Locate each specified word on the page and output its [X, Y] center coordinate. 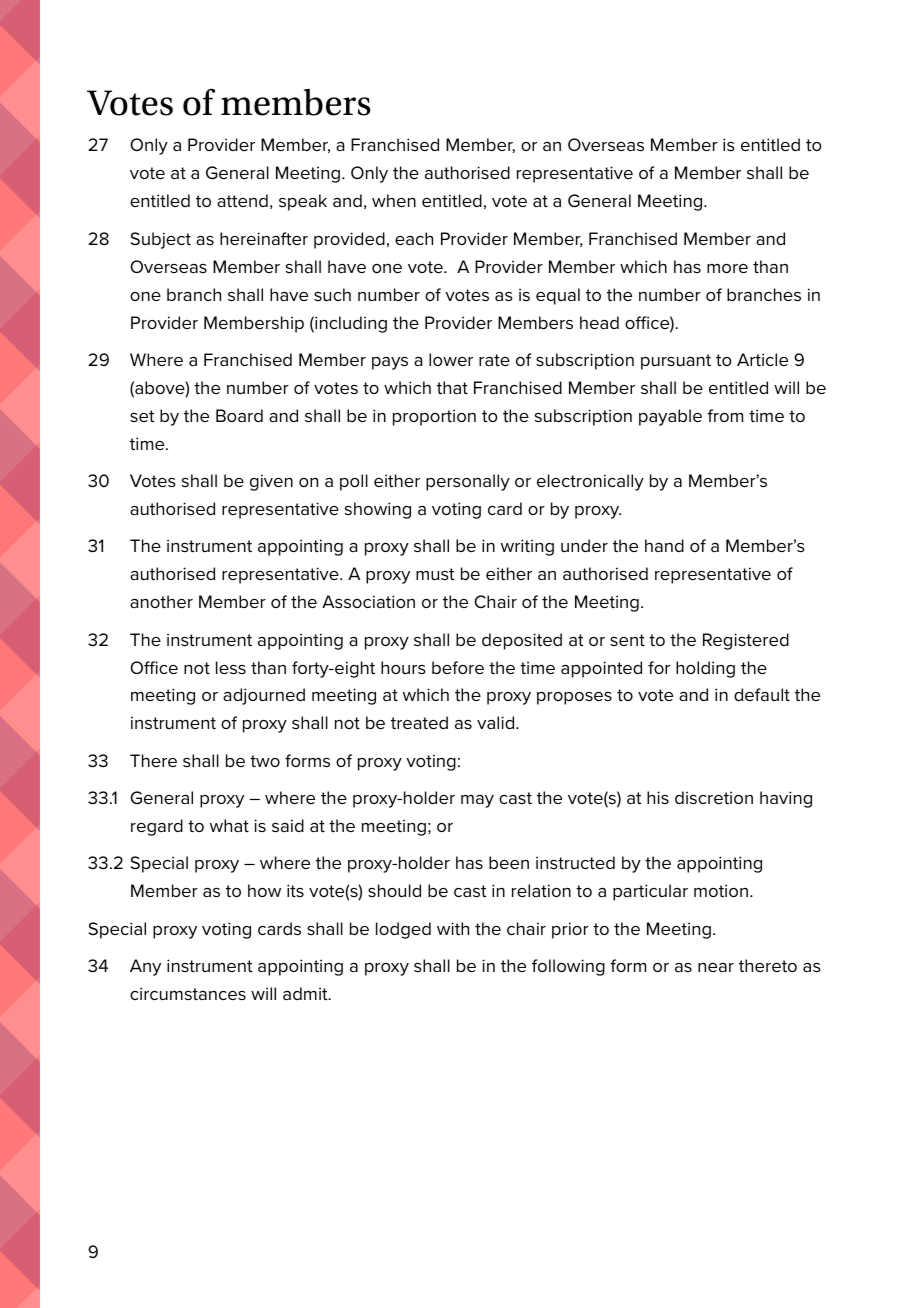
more [727, 268]
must [435, 574]
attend [242, 200]
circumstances [188, 993]
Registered [746, 641]
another [161, 601]
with [453, 929]
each [414, 238]
